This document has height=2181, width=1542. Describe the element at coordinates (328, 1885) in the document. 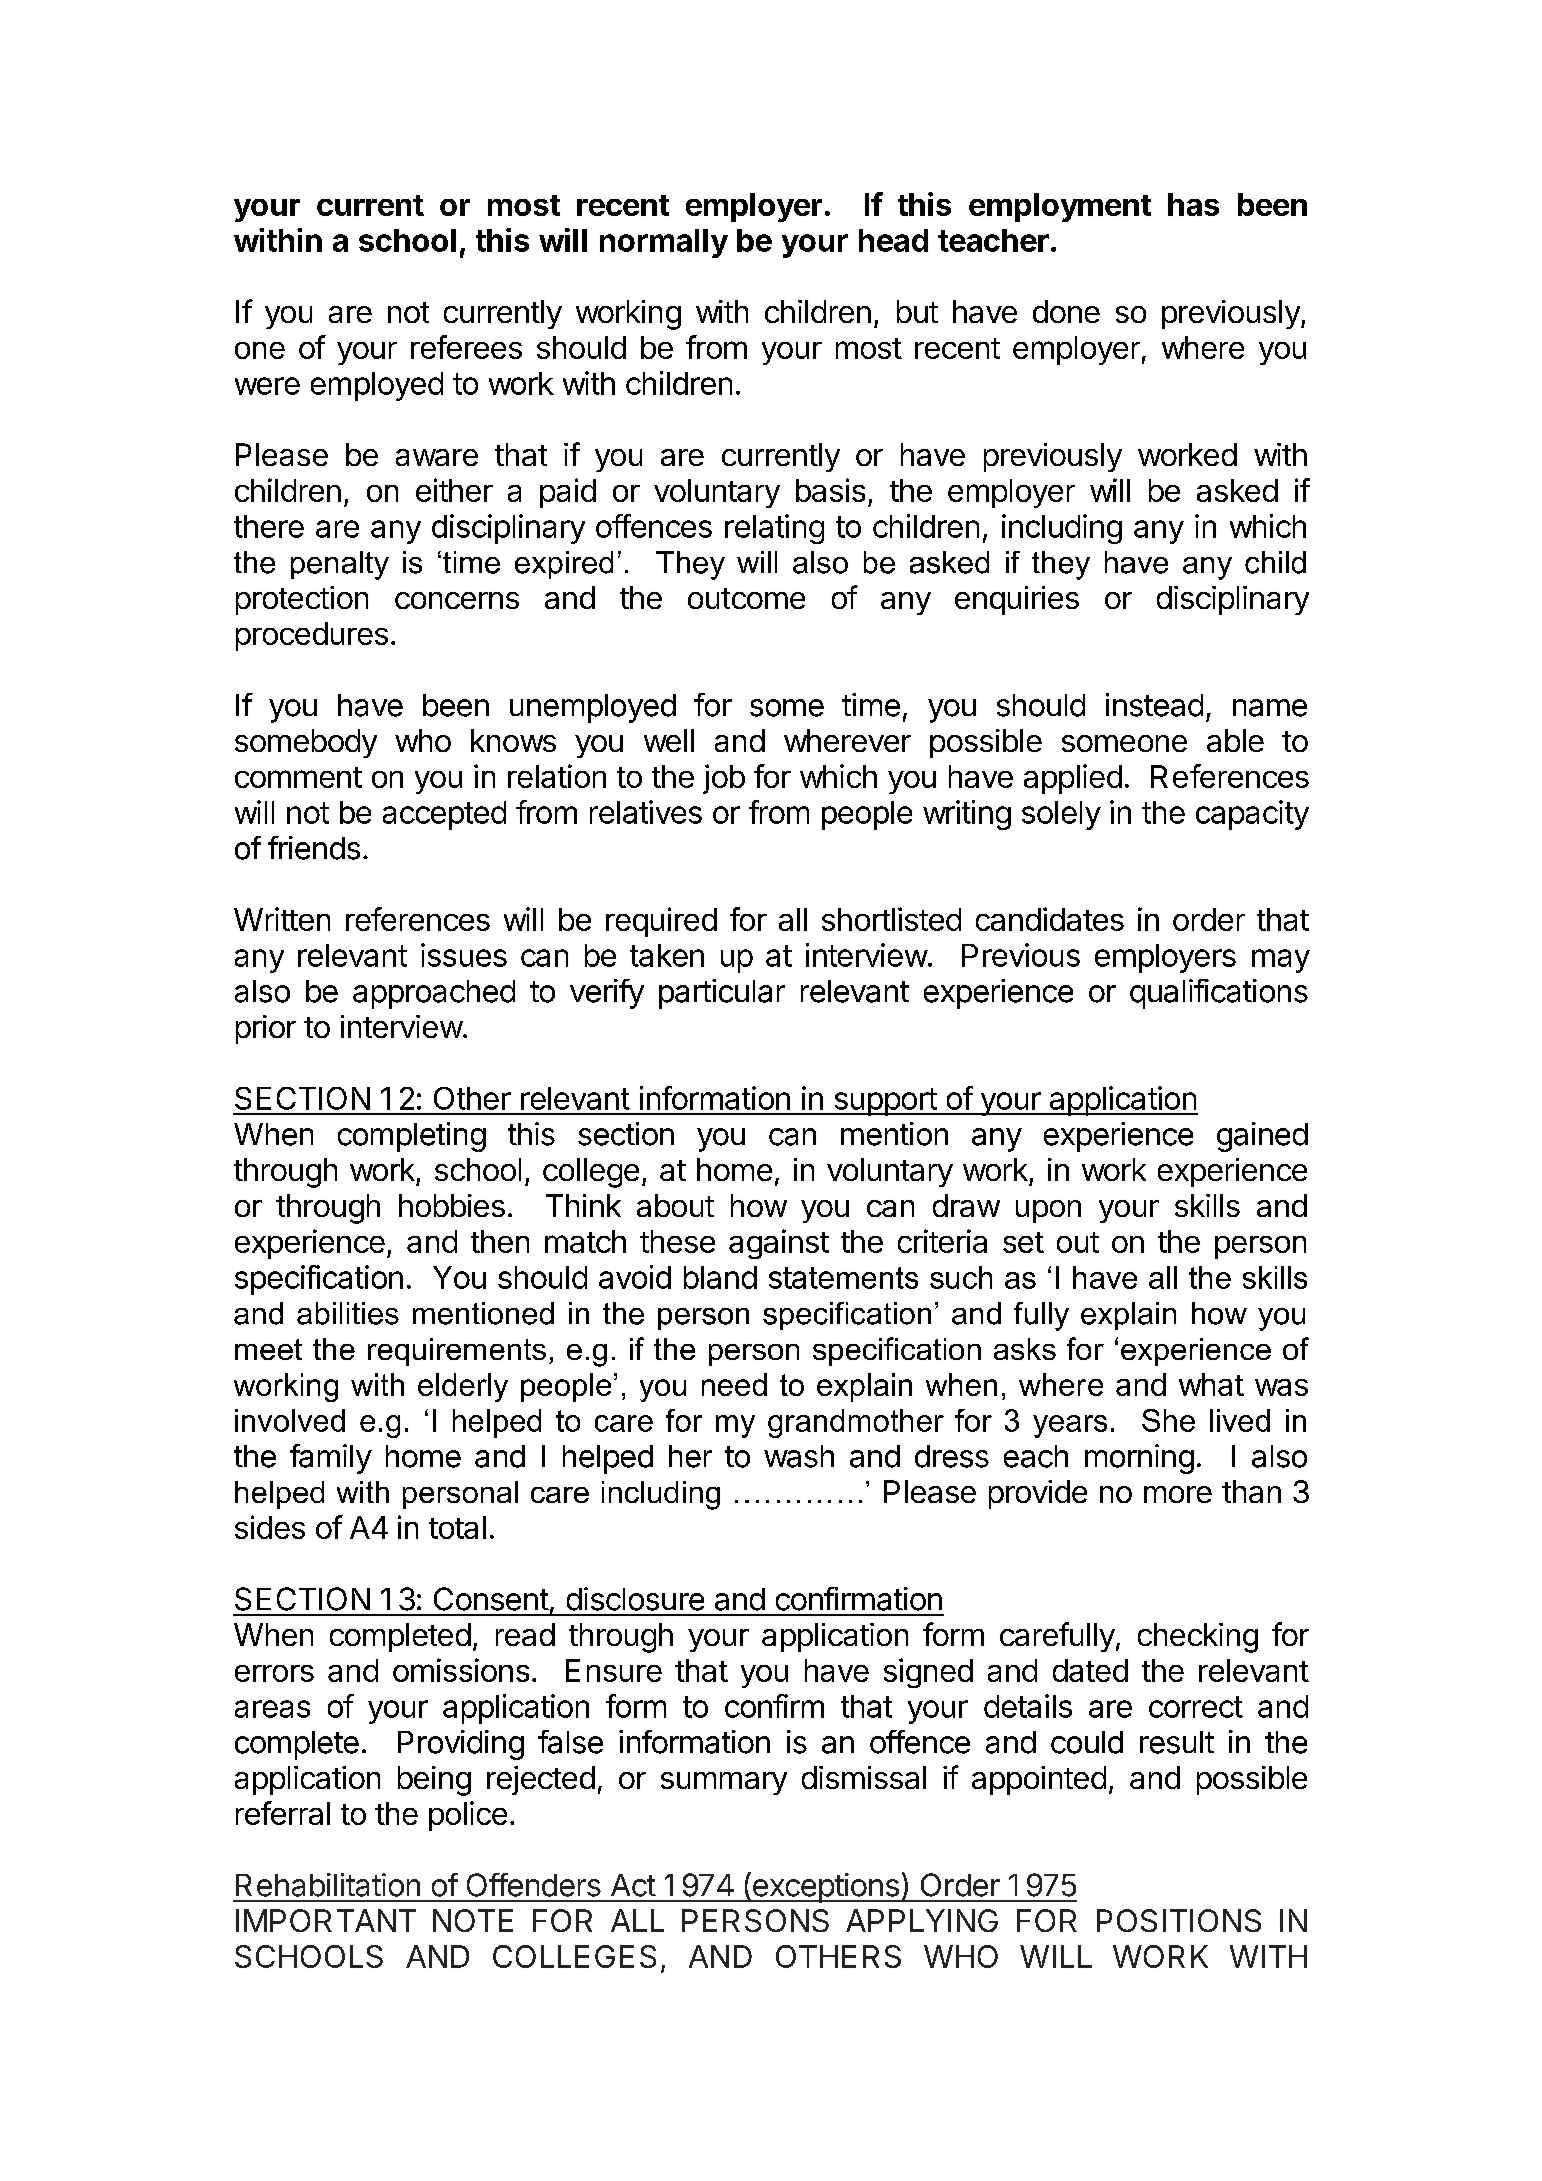

I see `Rehabilitation` at that location.
